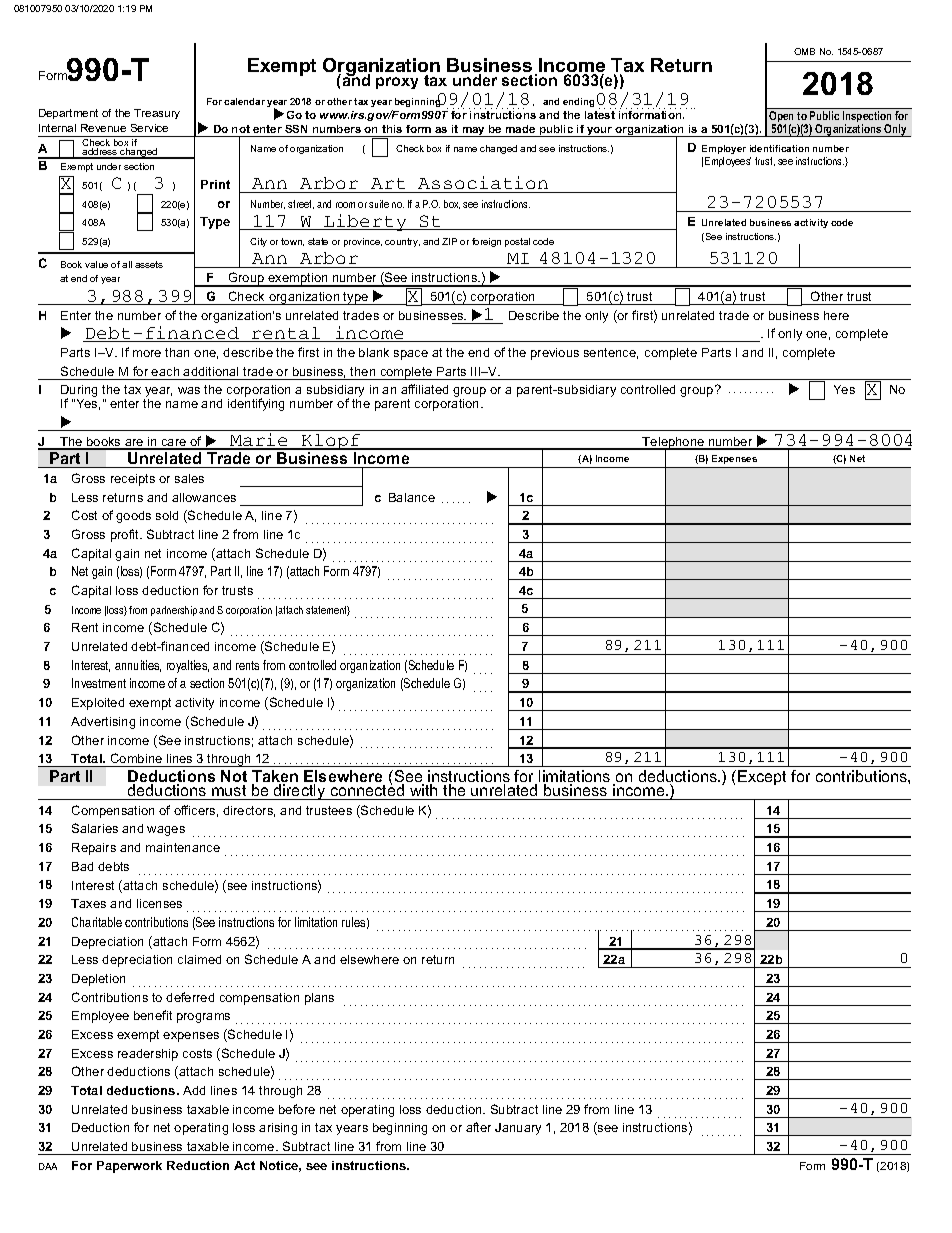 The height and width of the screenshot is (1233, 952). Describe the element at coordinates (138, 666) in the screenshot. I see `annuities` at that location.
